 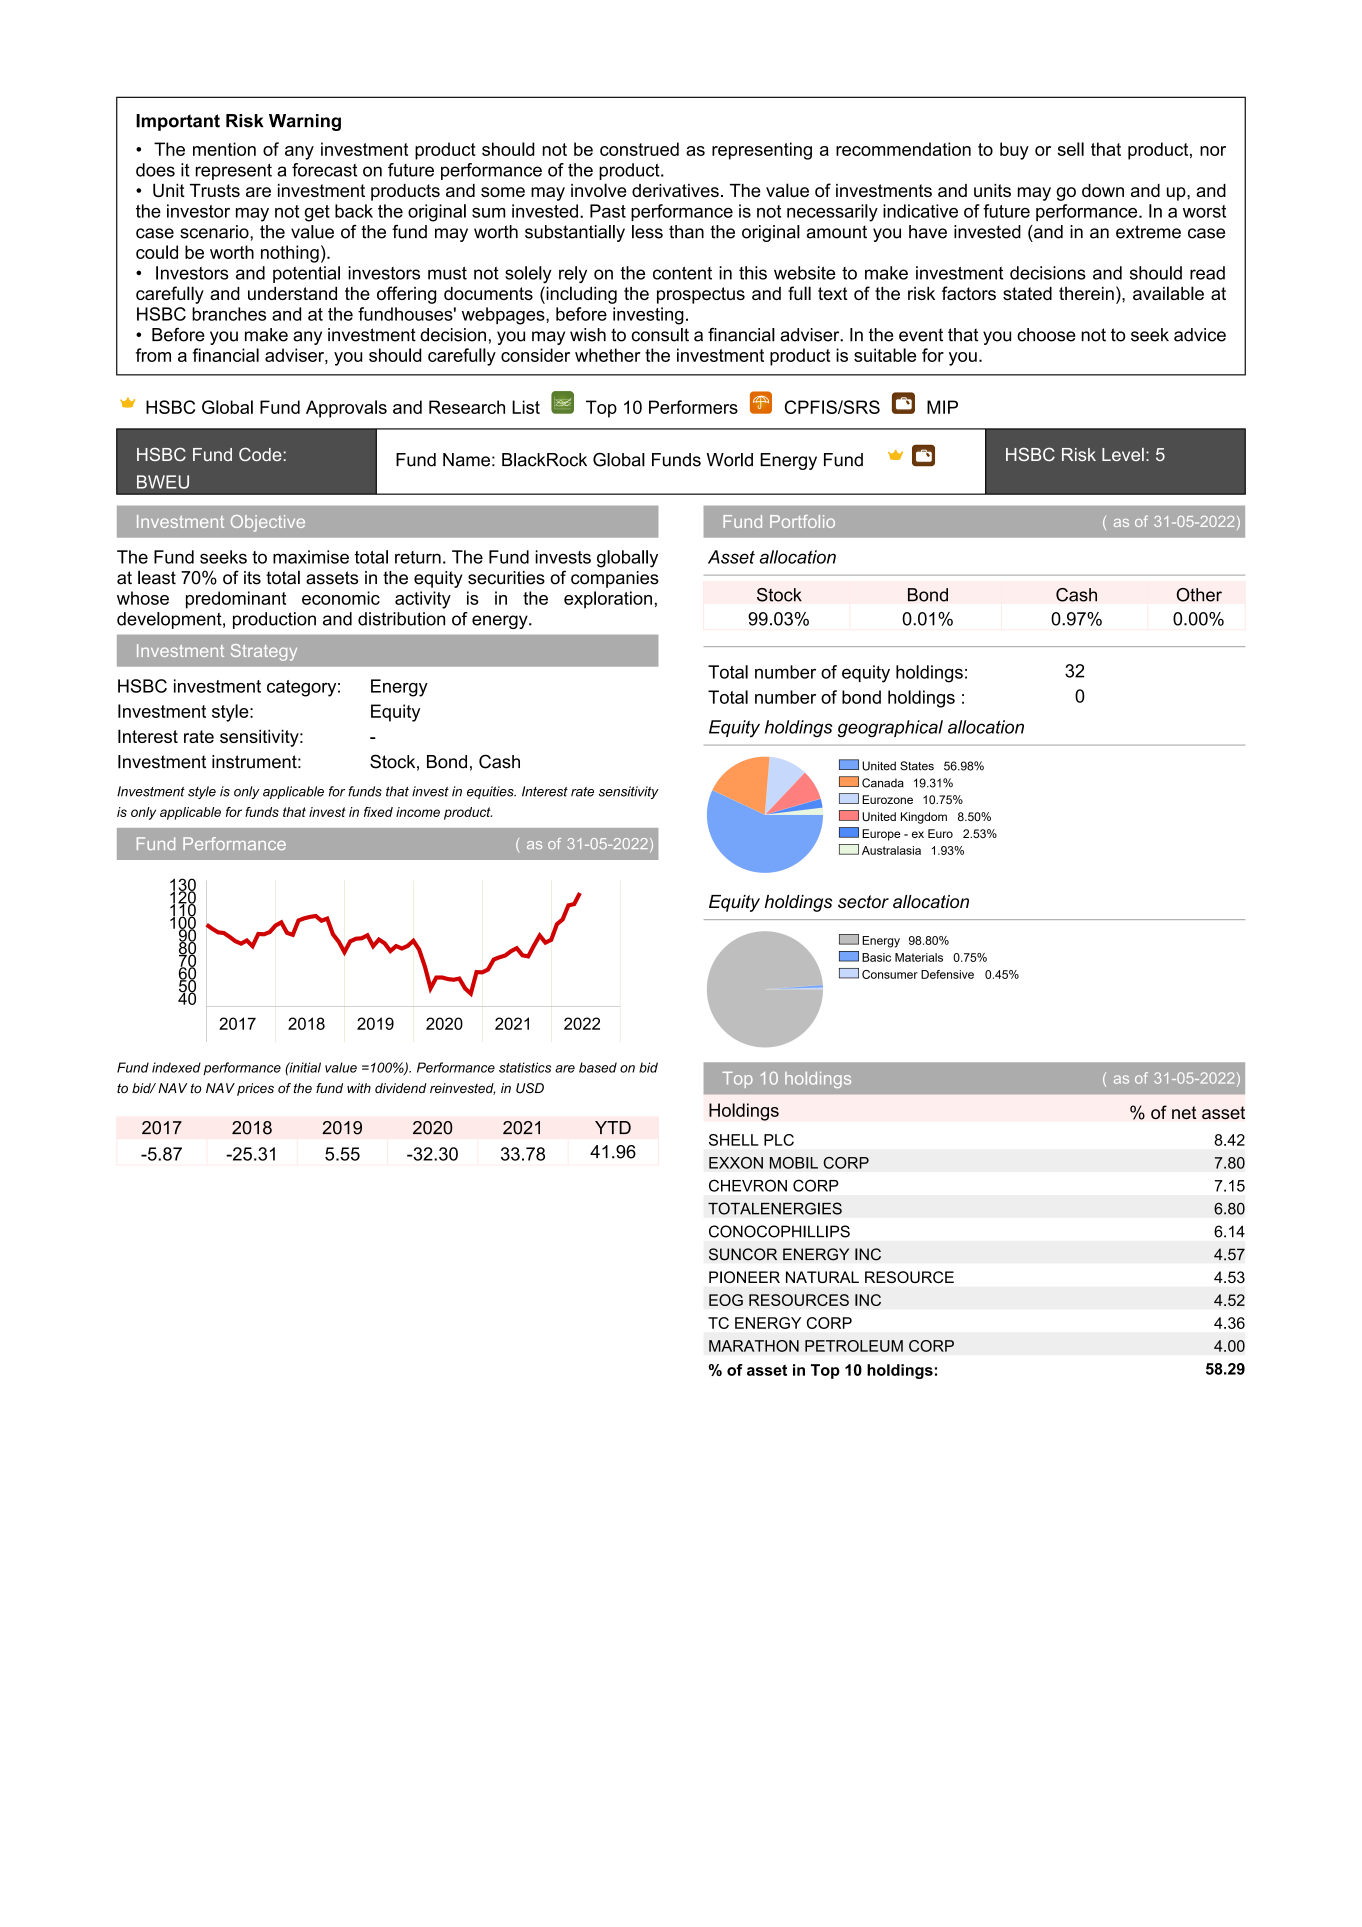 I want to click on sell, so click(x=1071, y=149).
